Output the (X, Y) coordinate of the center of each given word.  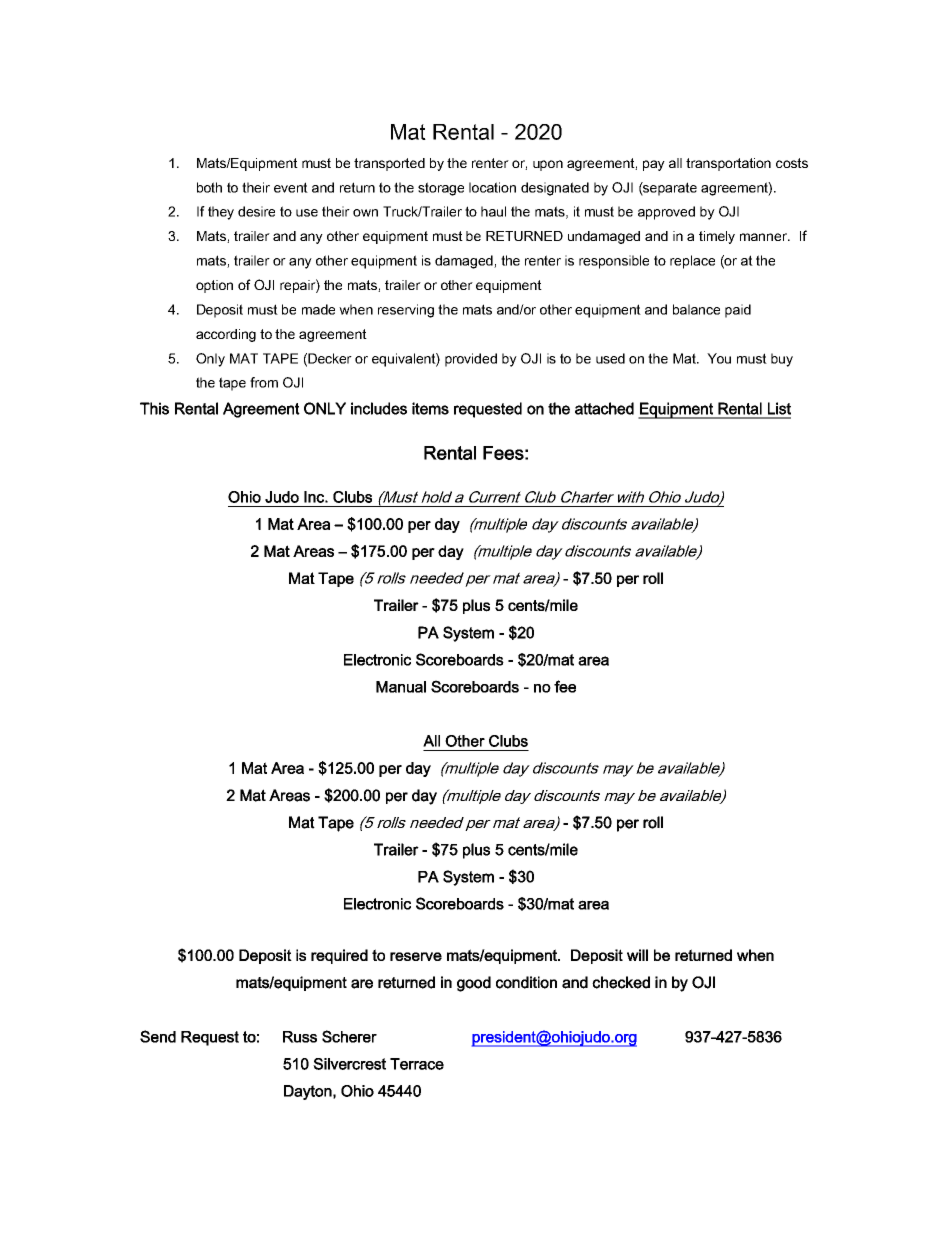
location (492, 187)
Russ (300, 1037)
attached (604, 408)
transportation (728, 164)
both (209, 187)
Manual (401, 687)
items (430, 408)
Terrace (417, 1064)
